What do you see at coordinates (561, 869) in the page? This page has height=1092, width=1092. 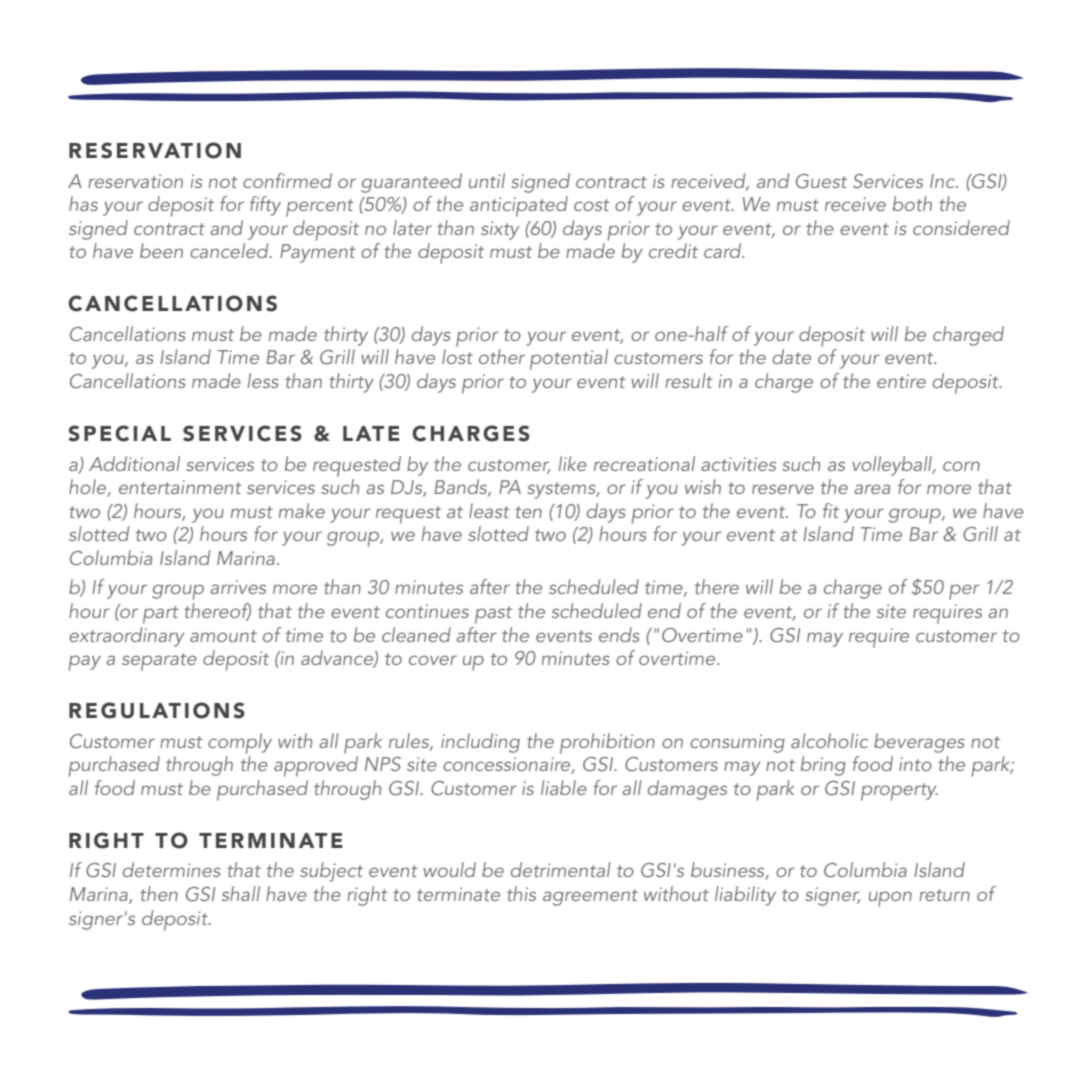 I see `detrimental` at bounding box center [561, 869].
